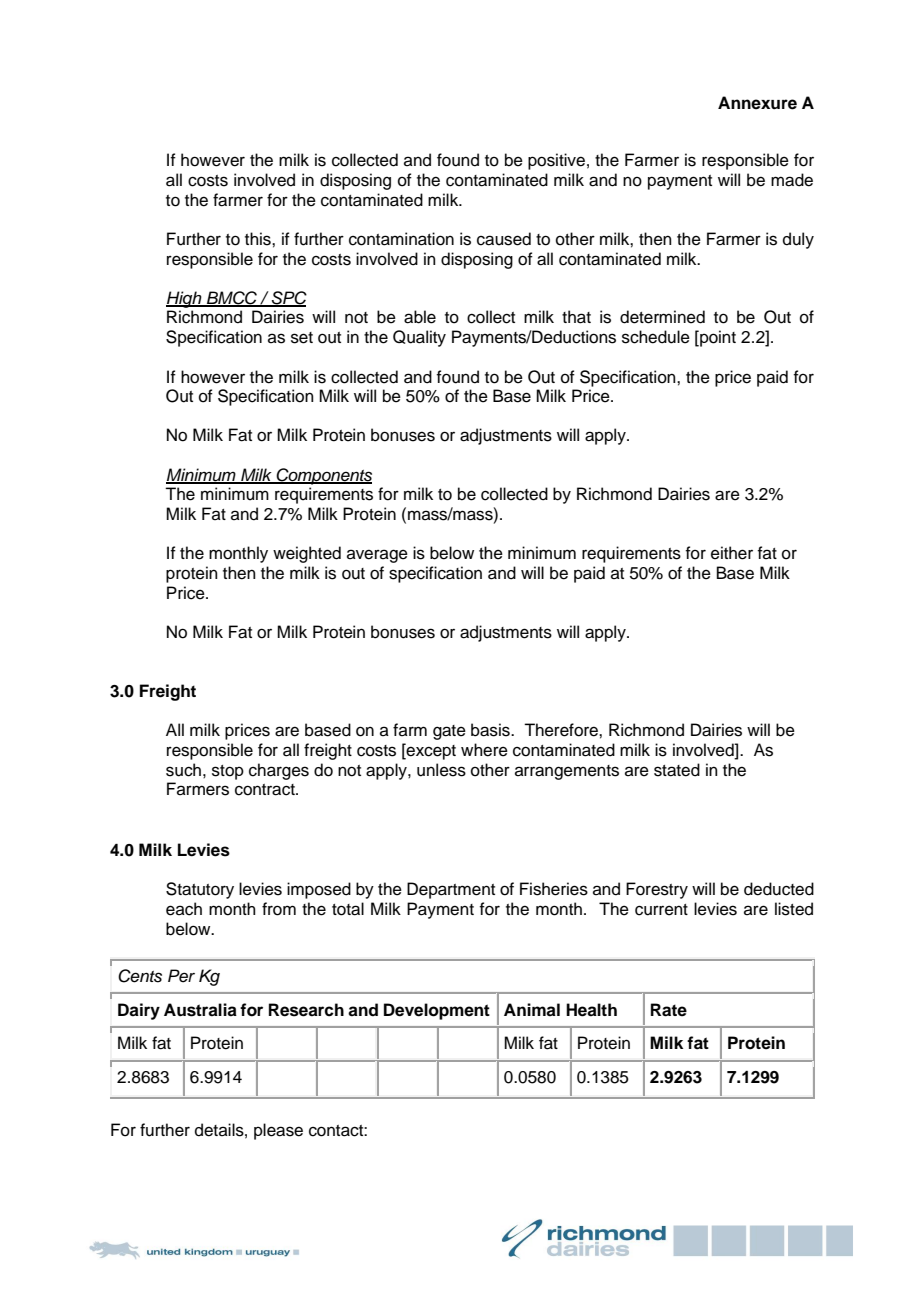 The image size is (924, 1308). I want to click on basis, so click(491, 730).
